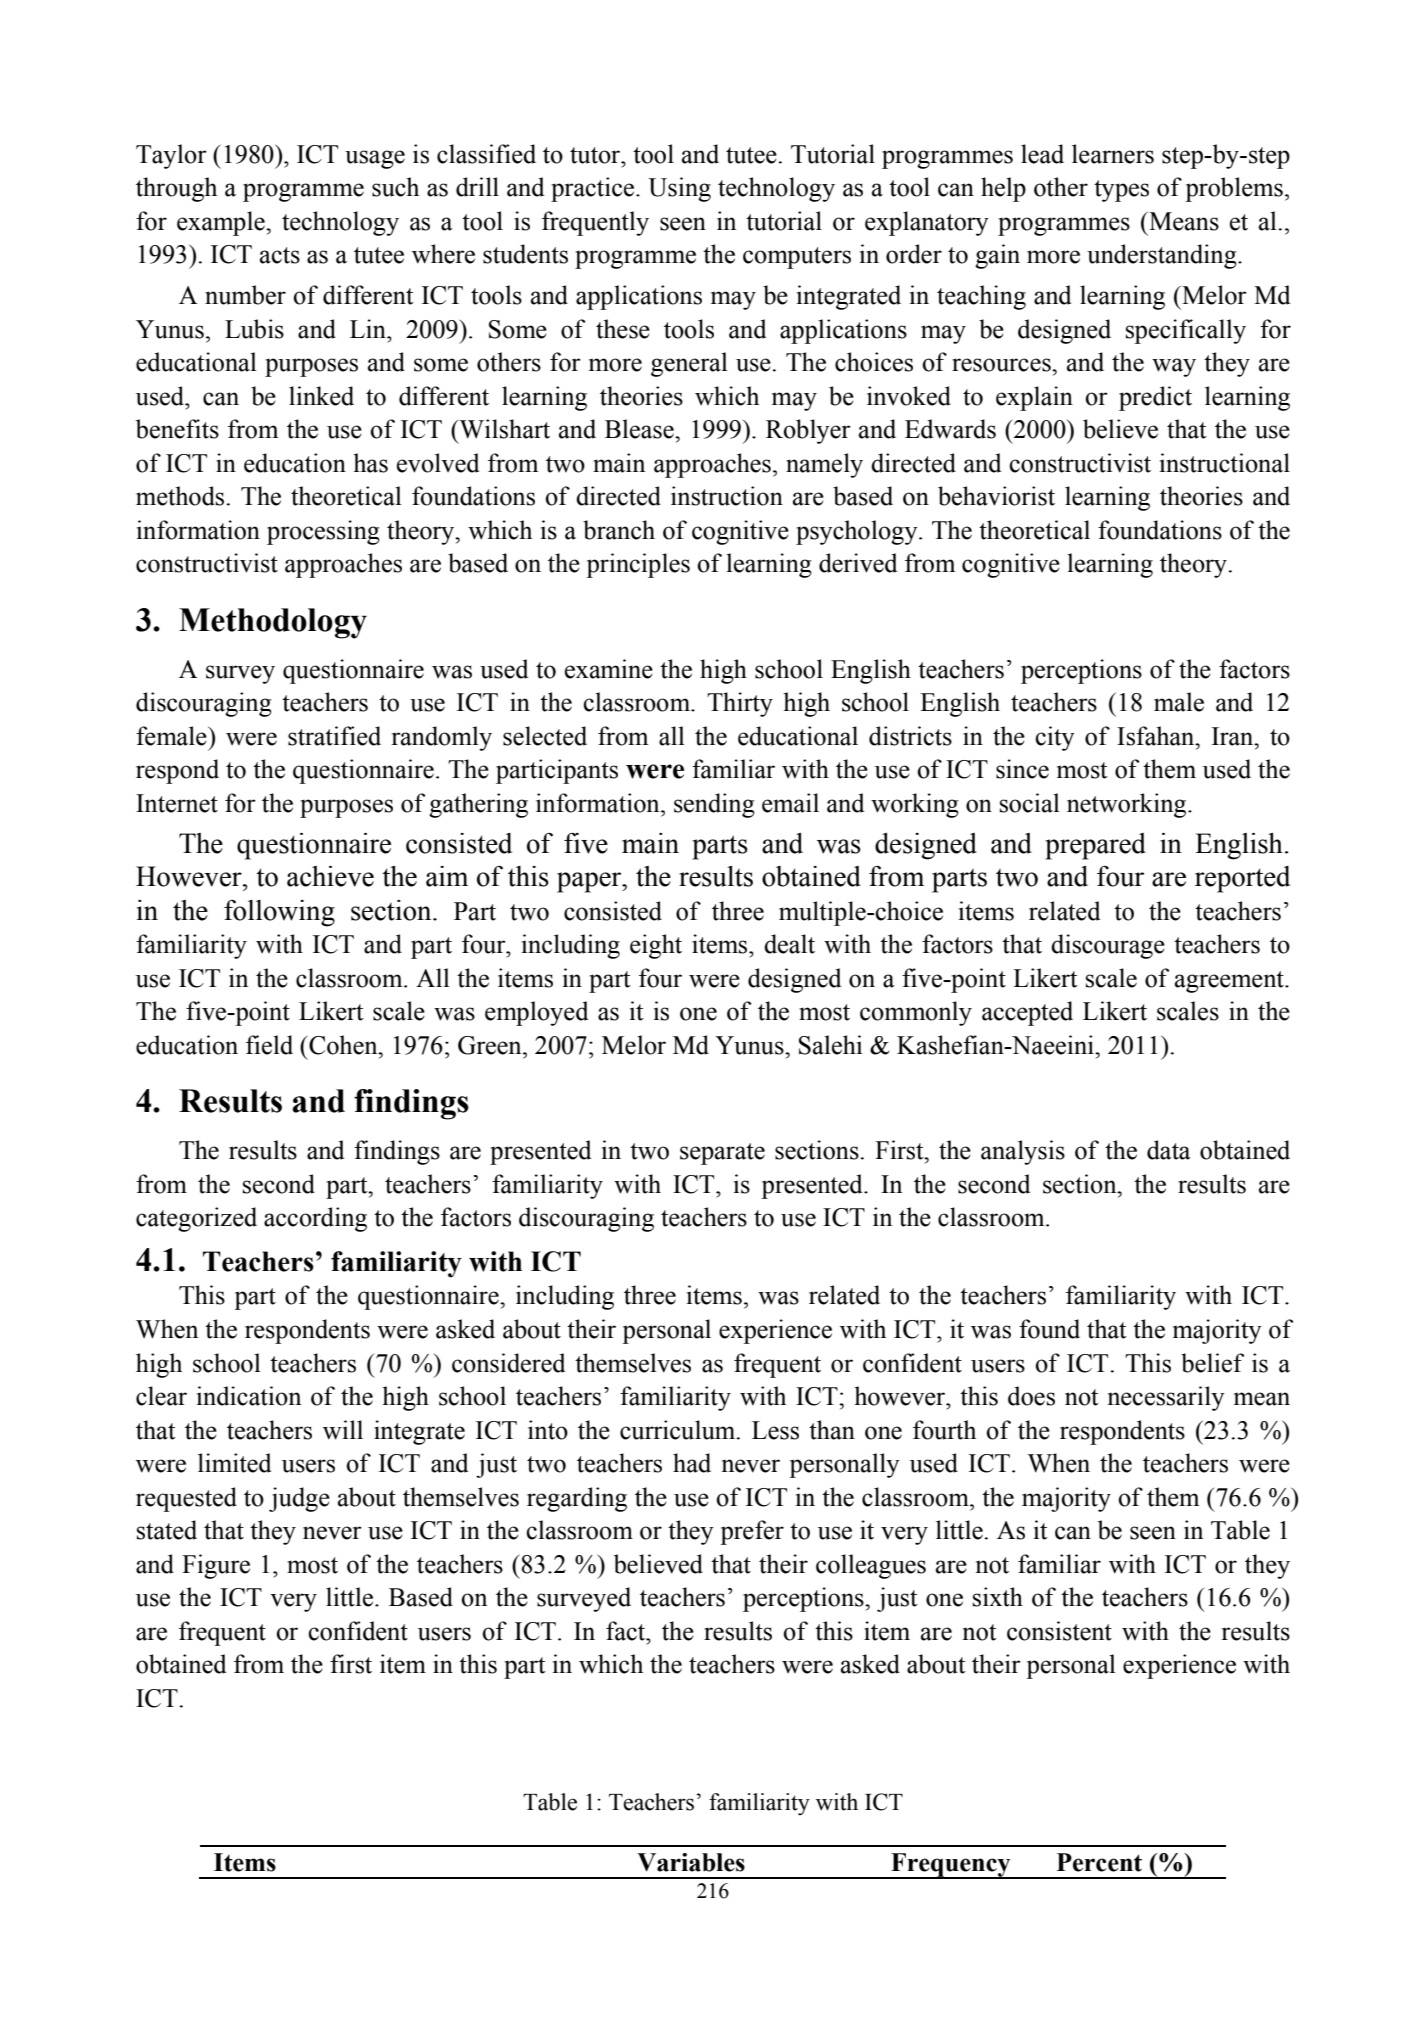 This screenshot has height=2017, width=1426. What do you see at coordinates (656, 946) in the screenshot?
I see `eight` at bounding box center [656, 946].
